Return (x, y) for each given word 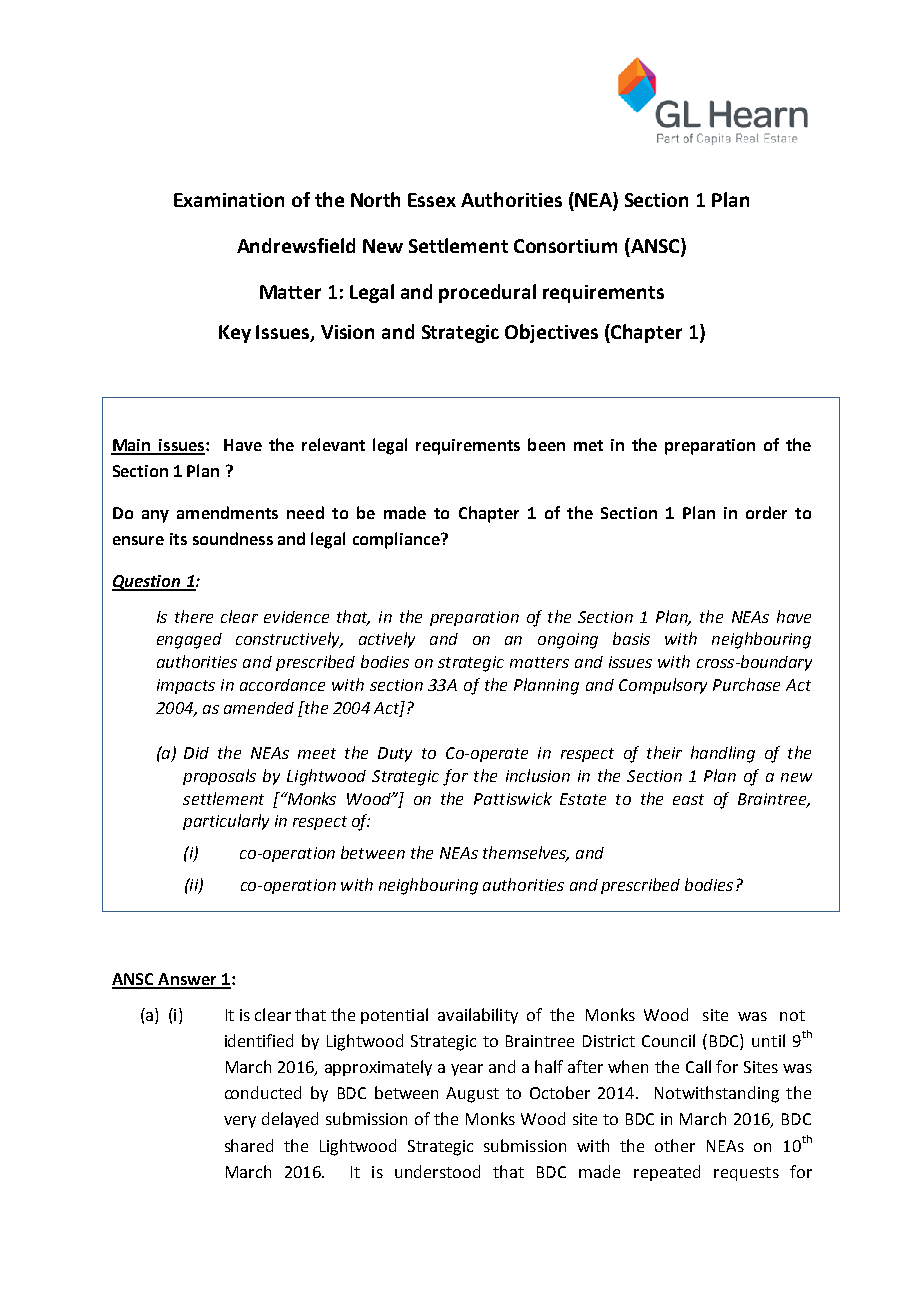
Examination (229, 200)
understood (437, 1171)
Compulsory (663, 686)
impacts (186, 686)
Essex (432, 200)
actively (387, 640)
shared (249, 1145)
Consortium (565, 246)
